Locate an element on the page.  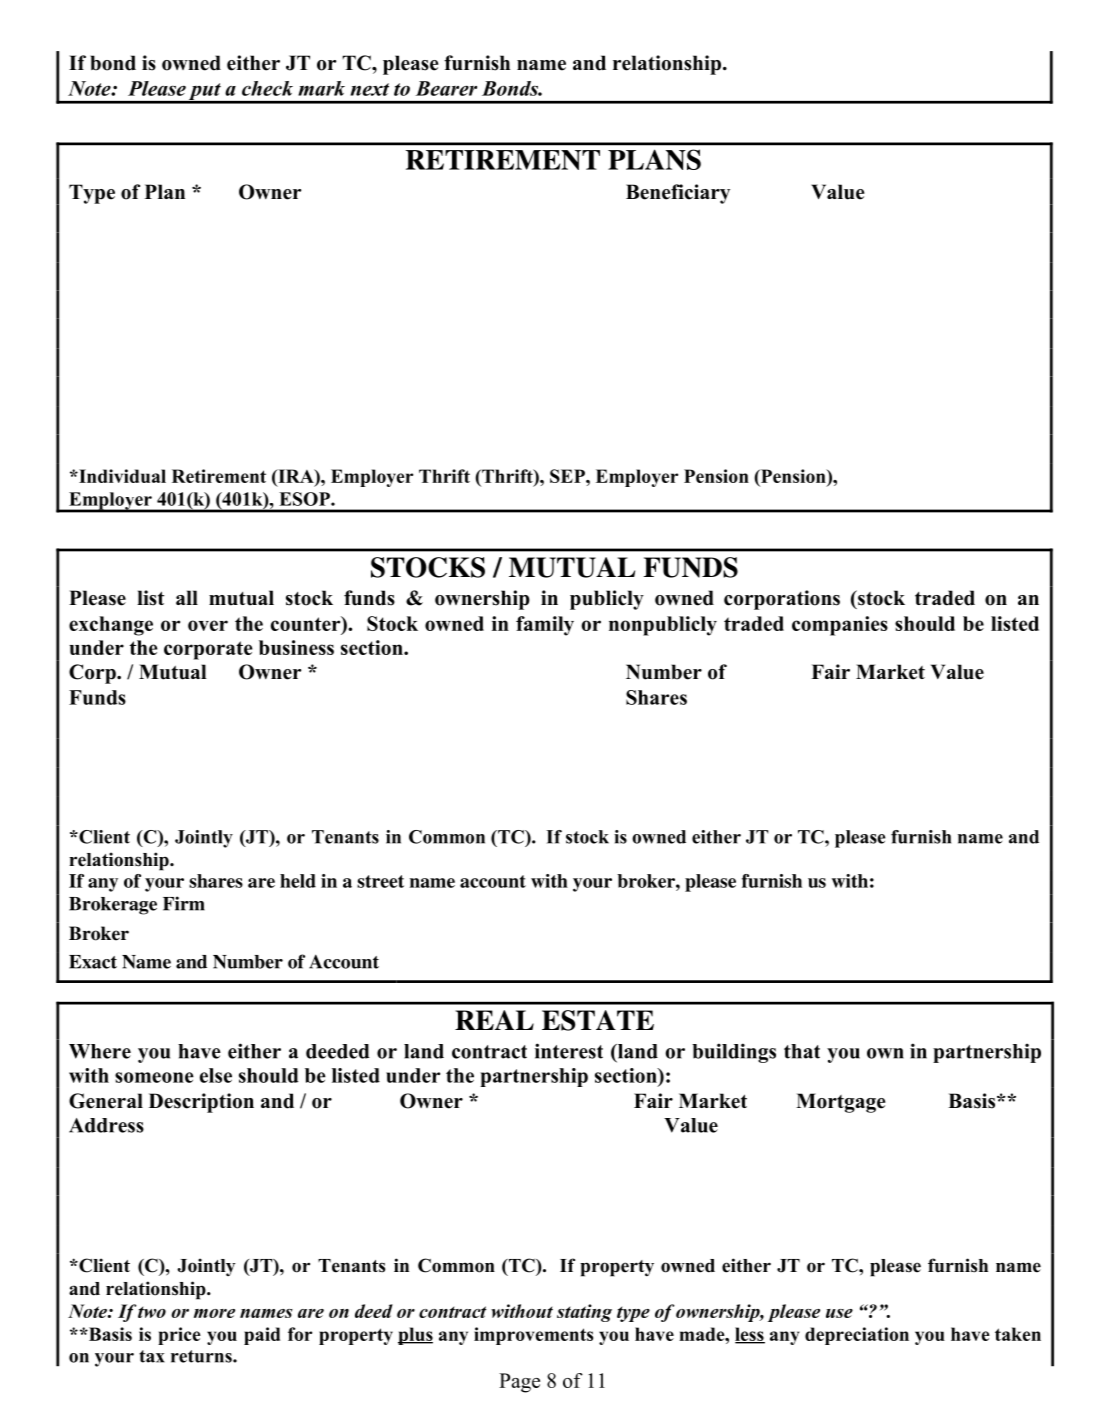
Beneficiary is located at coordinates (678, 194).
